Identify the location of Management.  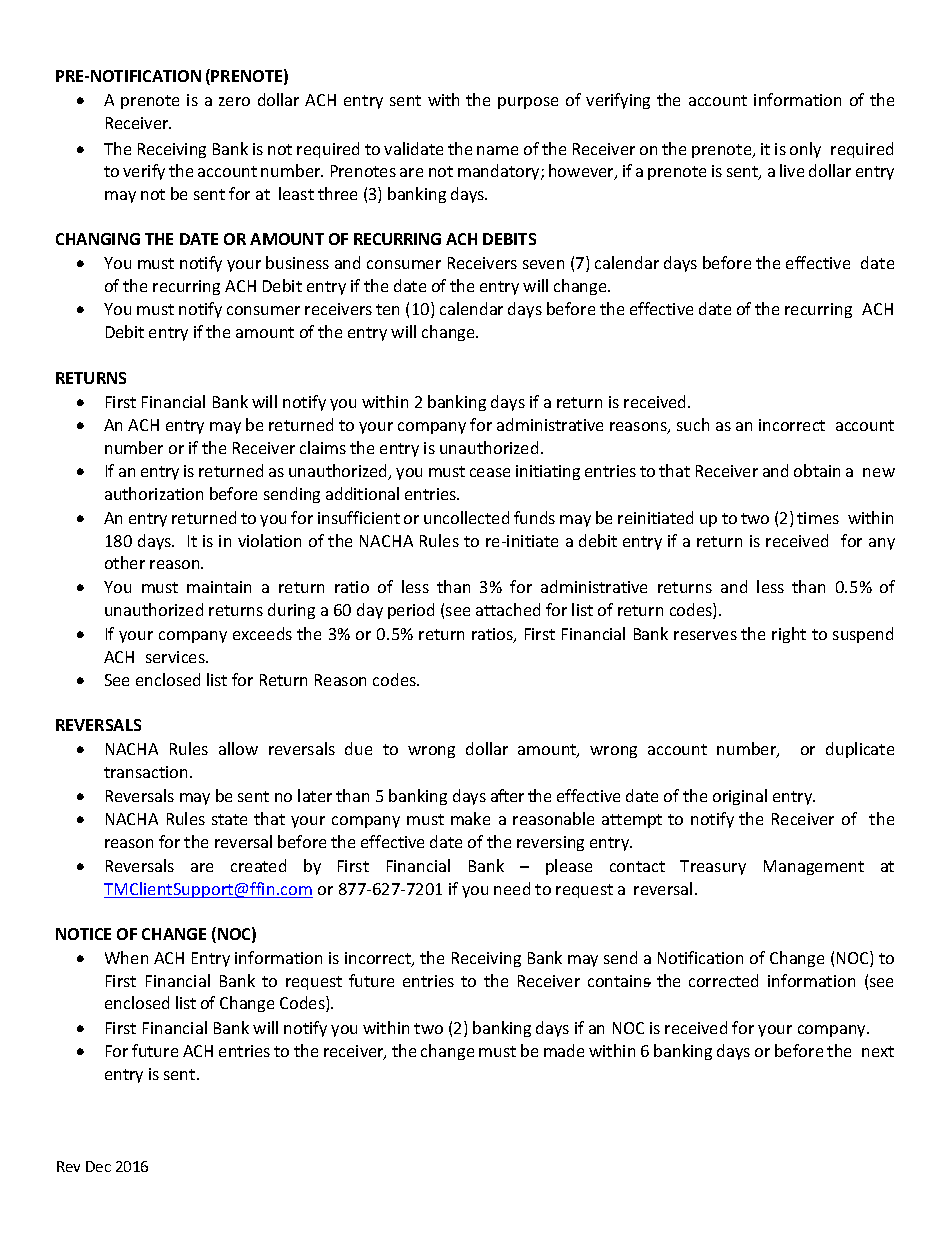
(814, 867).
